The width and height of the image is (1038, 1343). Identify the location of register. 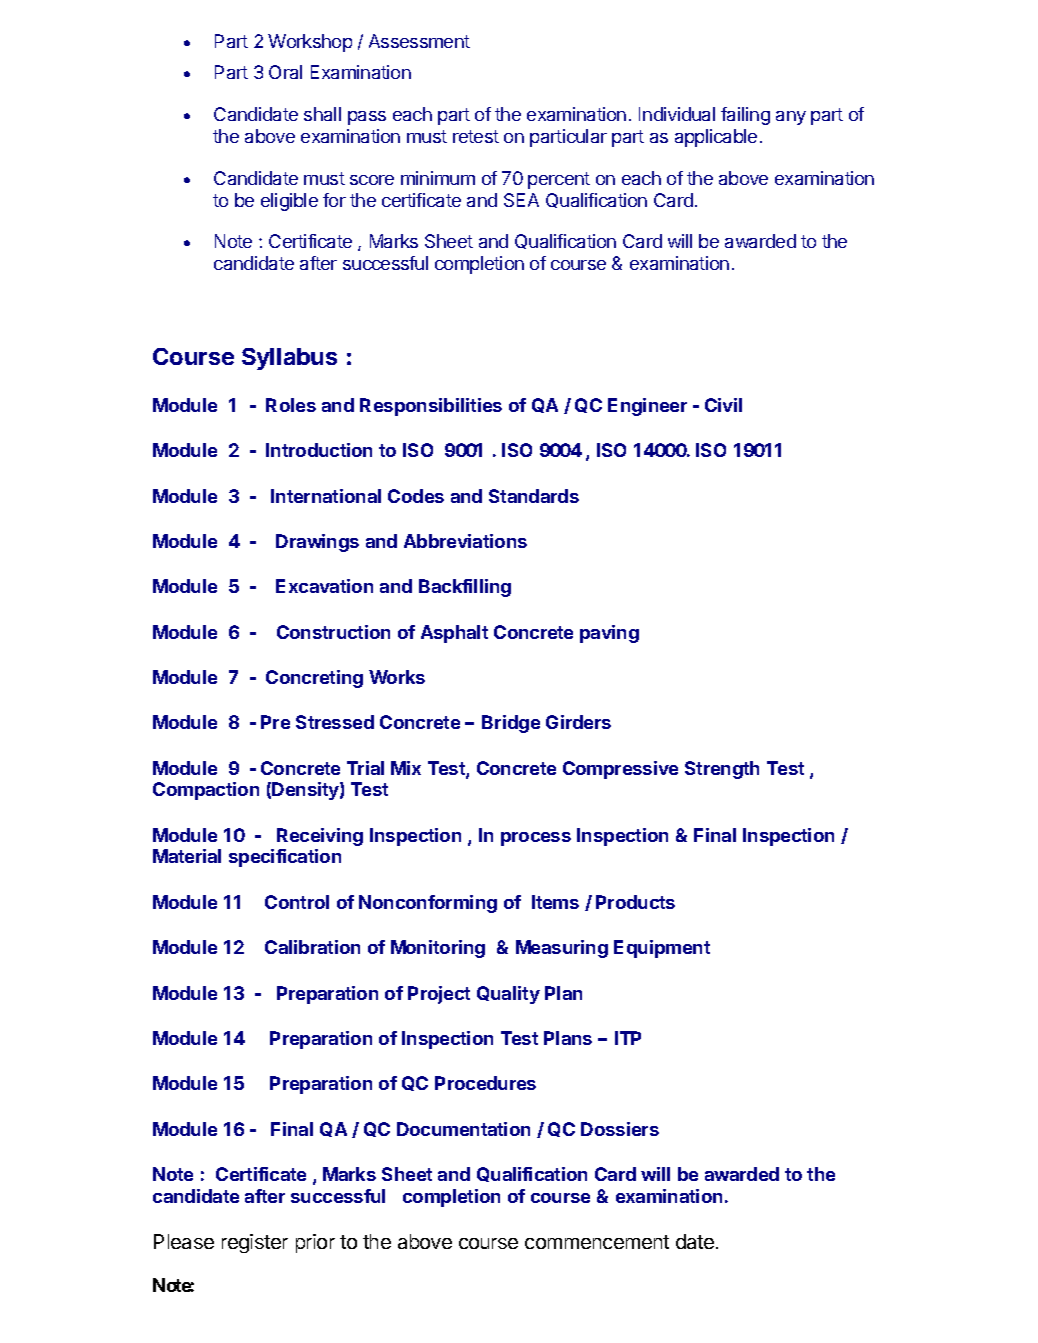
(255, 1243).
